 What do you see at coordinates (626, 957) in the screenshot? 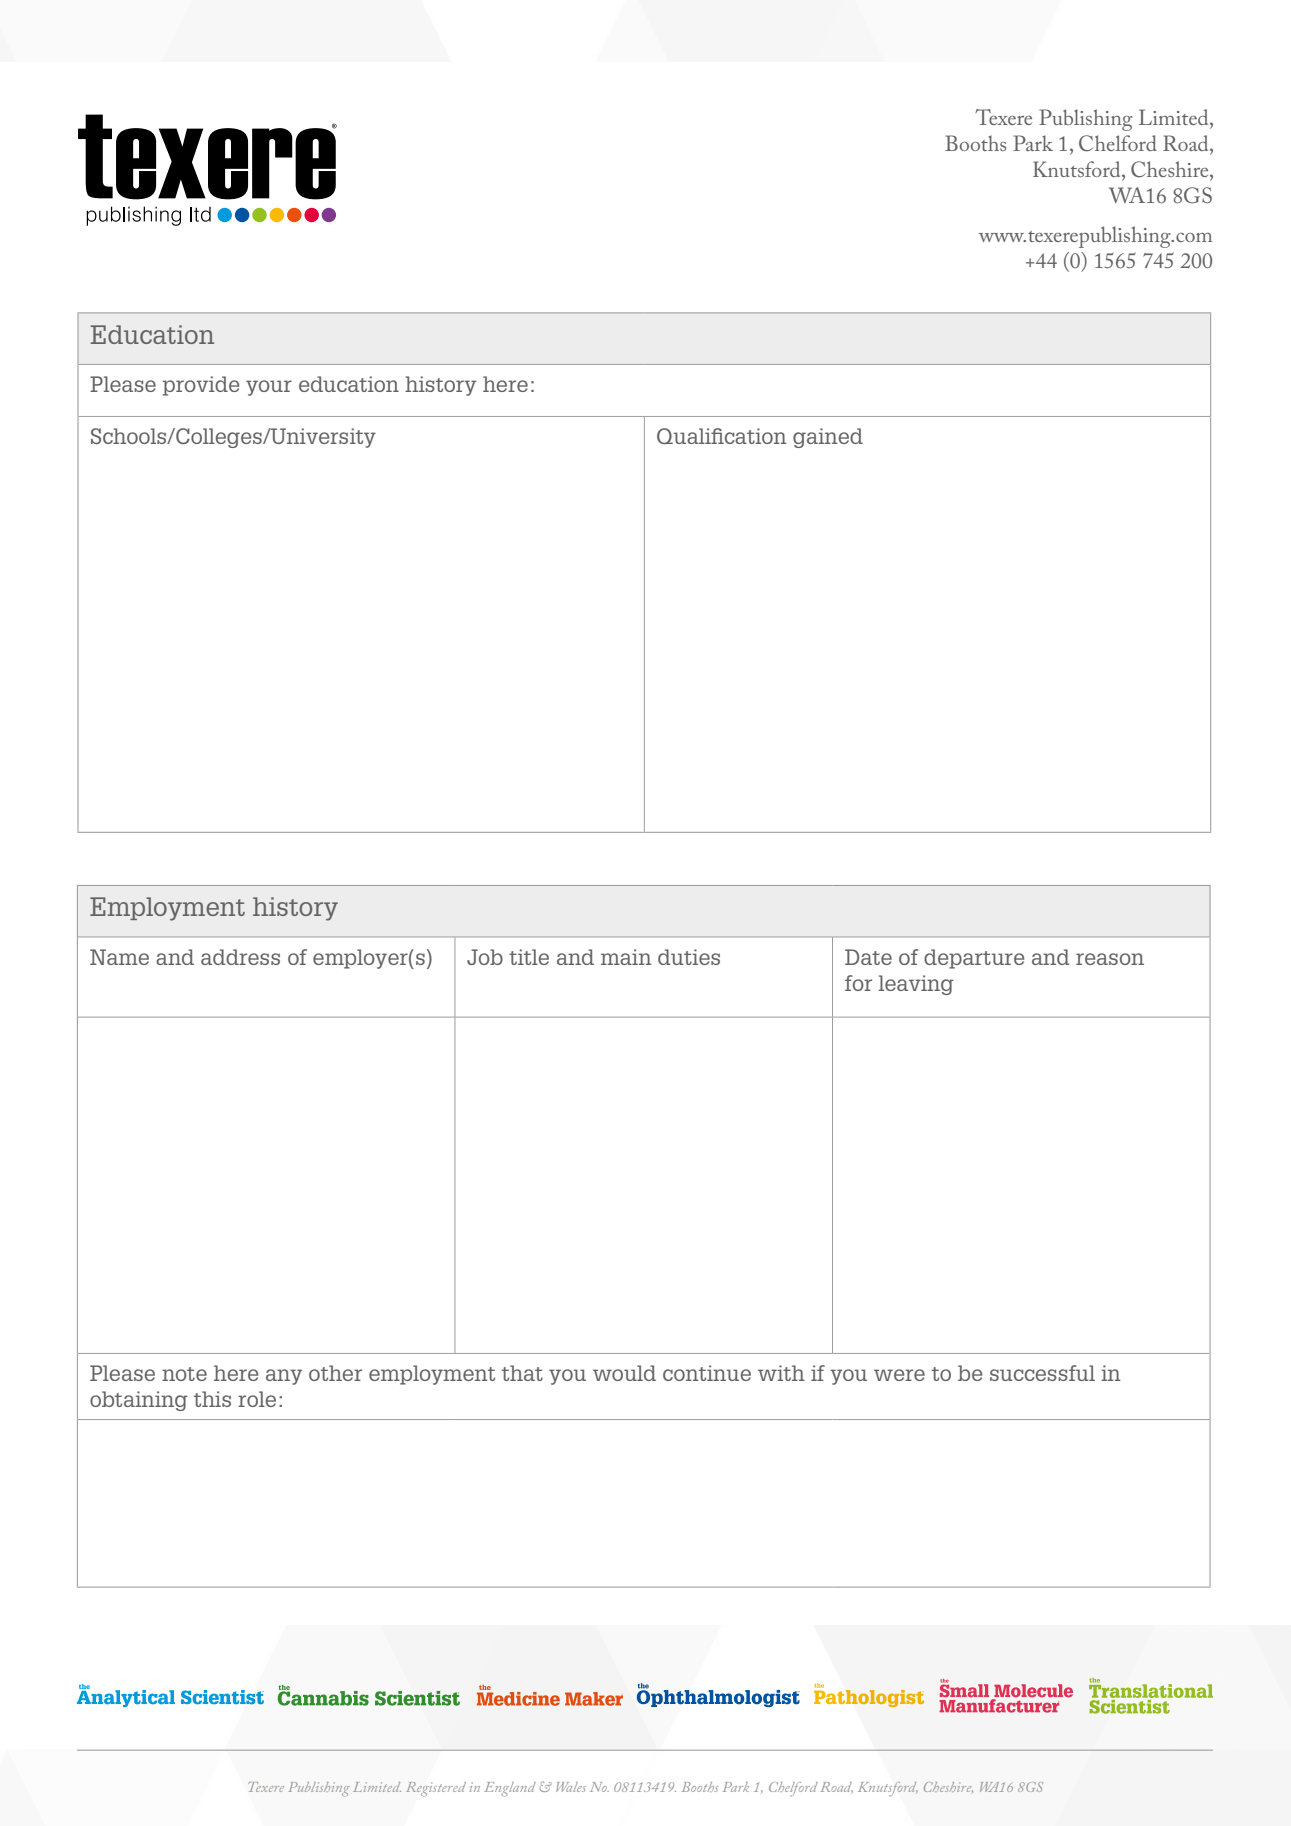
I see `main` at bounding box center [626, 957].
